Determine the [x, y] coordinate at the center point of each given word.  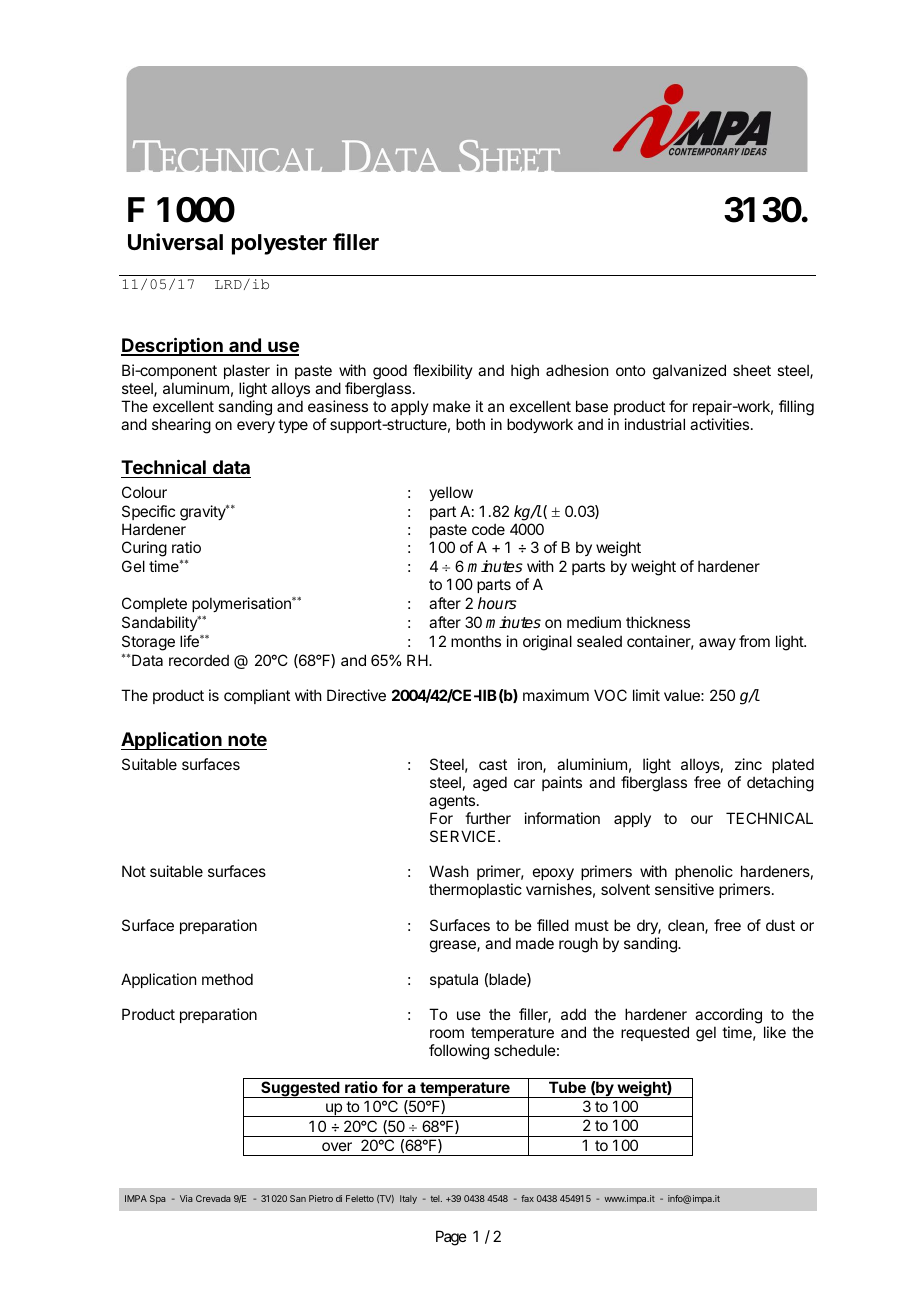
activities [721, 424]
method [227, 979]
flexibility [443, 371]
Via [186, 1198]
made [535, 943]
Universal [175, 242]
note [247, 739]
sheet [752, 370]
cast [493, 764]
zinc [748, 764]
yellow [451, 493]
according [728, 1017]
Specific [148, 512]
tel [436, 1198]
